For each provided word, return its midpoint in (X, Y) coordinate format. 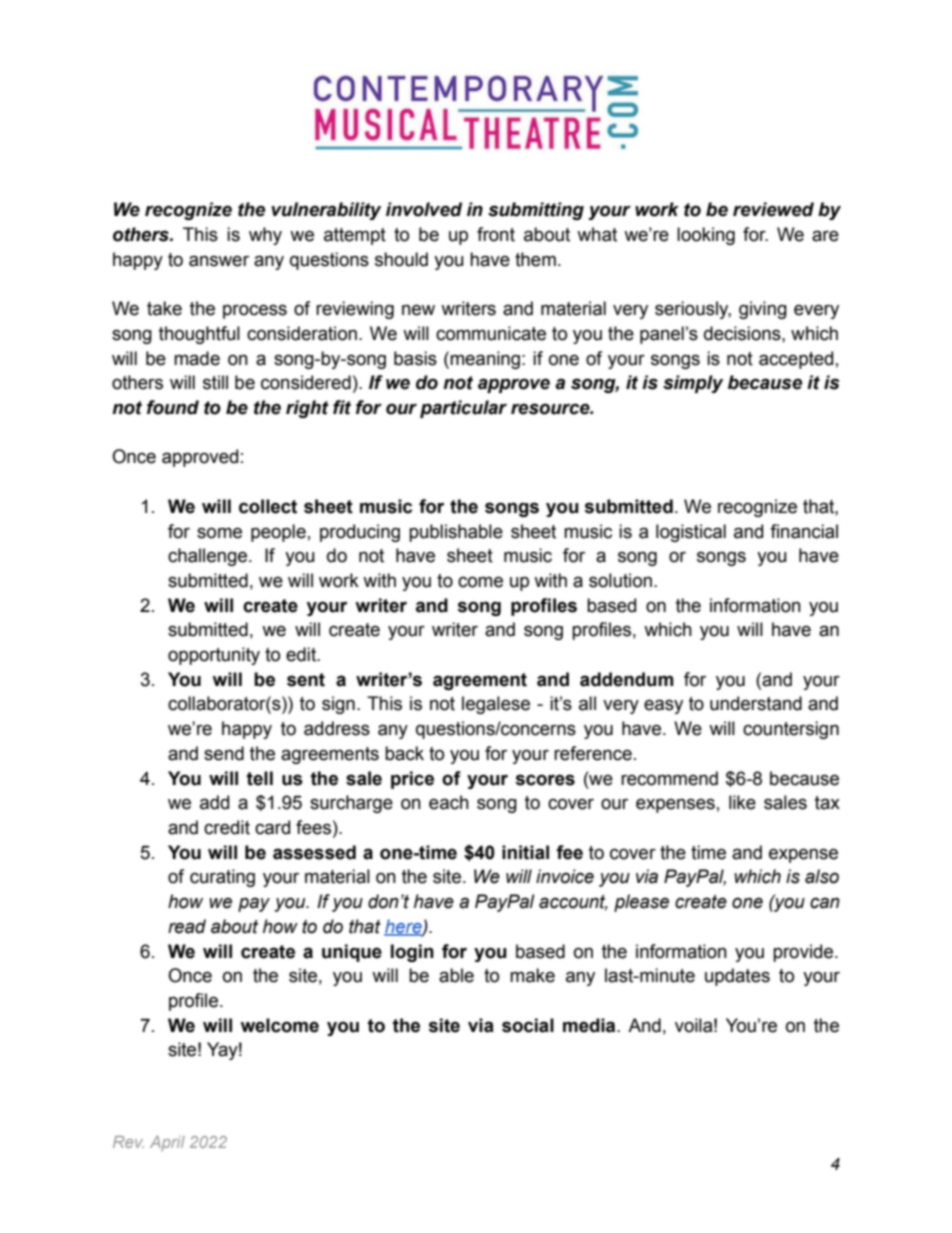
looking (706, 236)
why (265, 236)
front (496, 234)
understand (756, 703)
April (167, 1143)
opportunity (214, 656)
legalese (496, 705)
